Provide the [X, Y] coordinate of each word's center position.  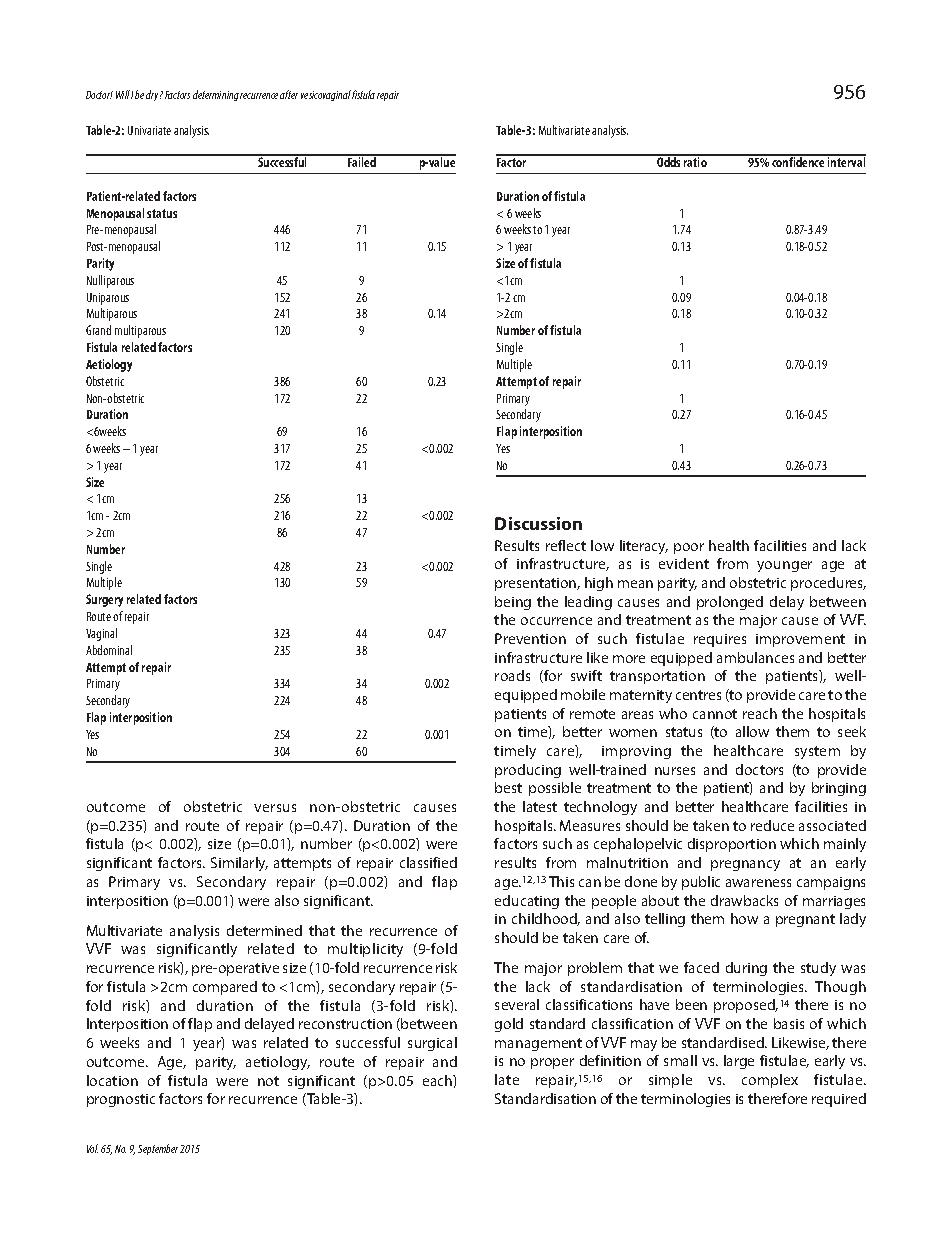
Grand [98, 330]
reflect [566, 545]
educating [527, 902]
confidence [798, 161]
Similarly [239, 864]
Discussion [538, 523]
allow [752, 731]
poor [689, 548]
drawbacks [744, 900]
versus [275, 808]
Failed [361, 161]
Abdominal [109, 650]
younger [784, 566]
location [112, 1080]
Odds [669, 161]
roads [512, 675]
